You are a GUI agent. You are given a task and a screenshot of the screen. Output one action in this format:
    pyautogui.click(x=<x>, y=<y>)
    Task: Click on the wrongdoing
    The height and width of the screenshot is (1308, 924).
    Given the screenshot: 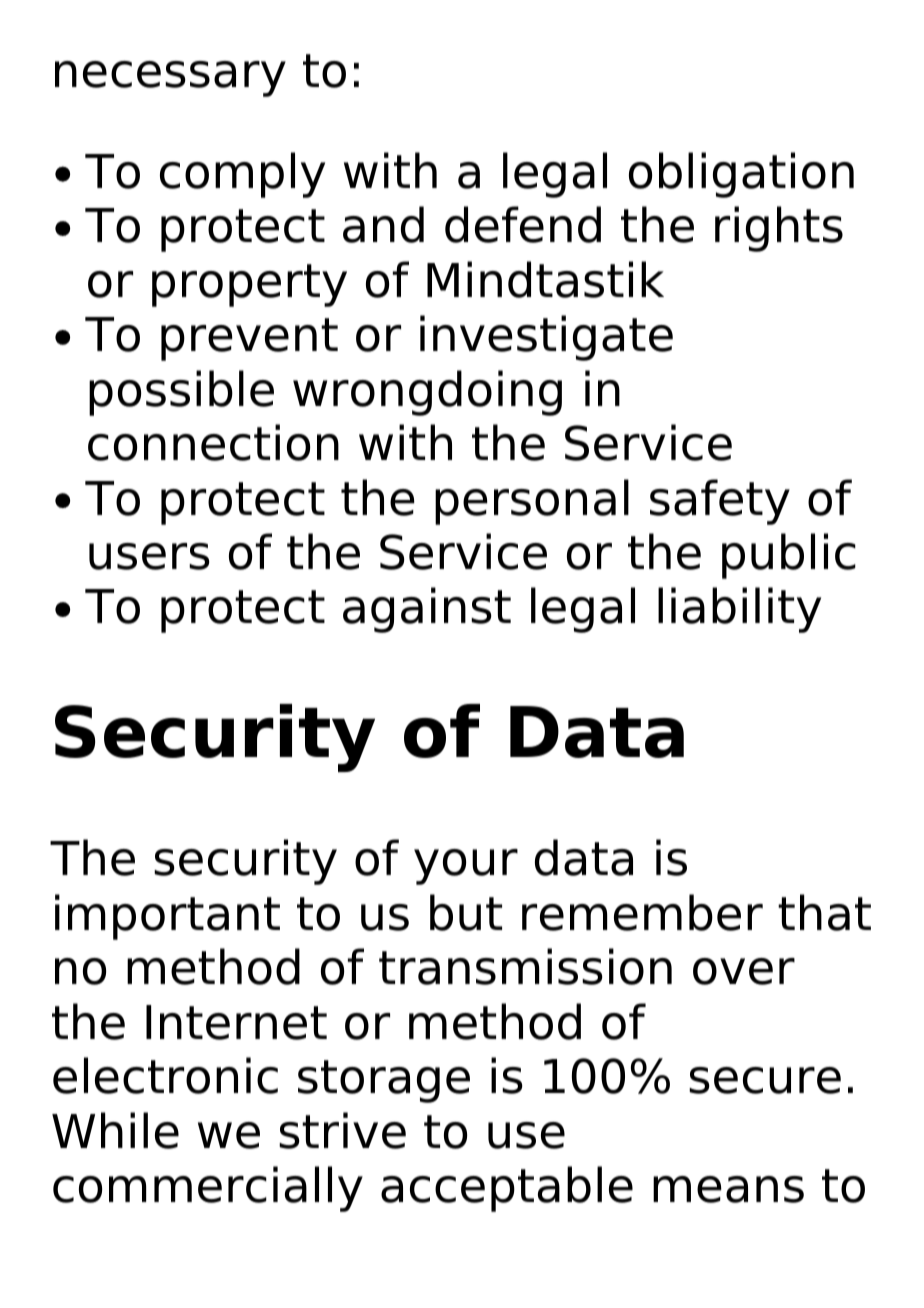 What is the action you would take?
    pyautogui.click(x=427, y=393)
